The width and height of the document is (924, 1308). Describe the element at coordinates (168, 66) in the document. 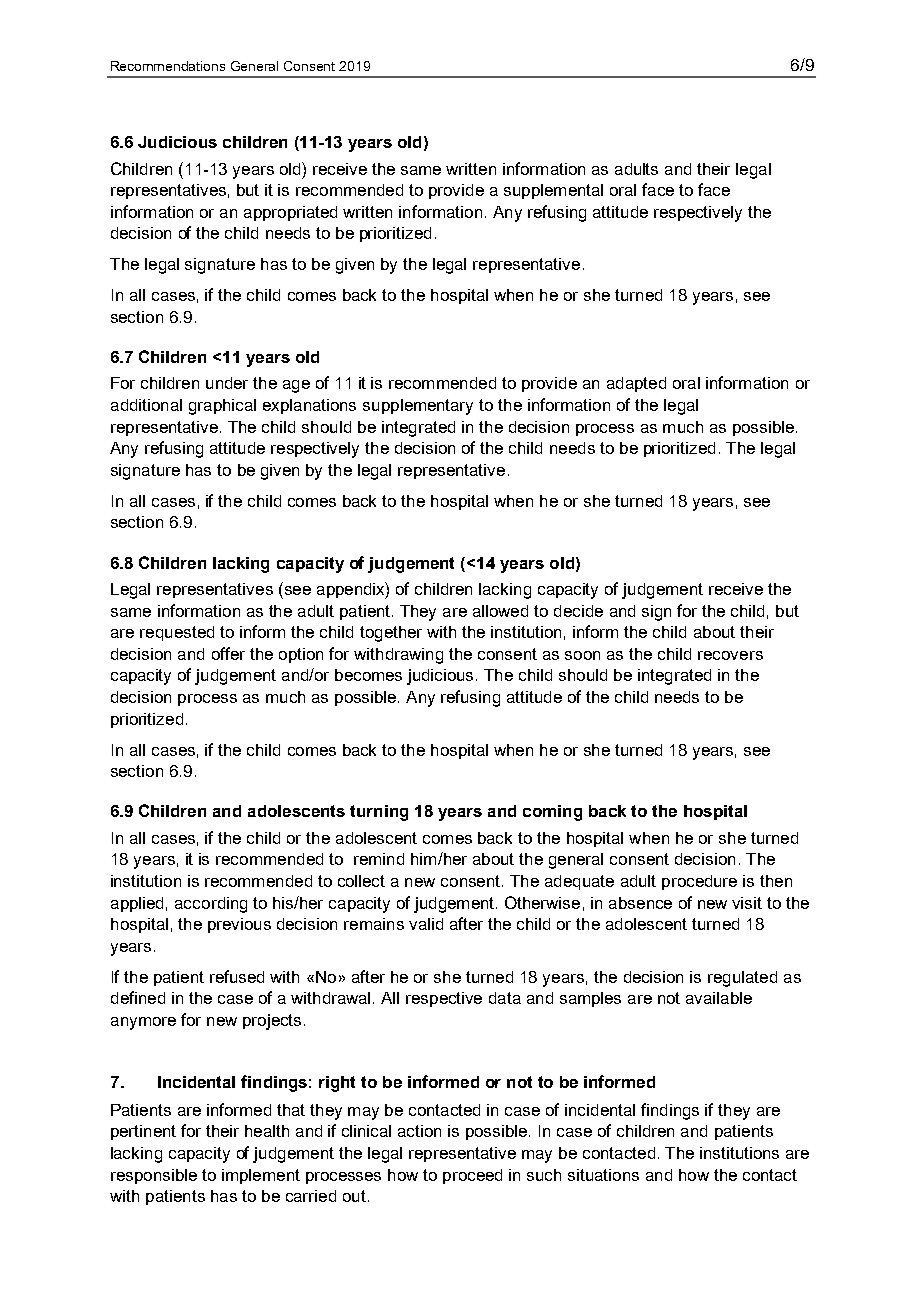

I see `Recommendations` at that location.
